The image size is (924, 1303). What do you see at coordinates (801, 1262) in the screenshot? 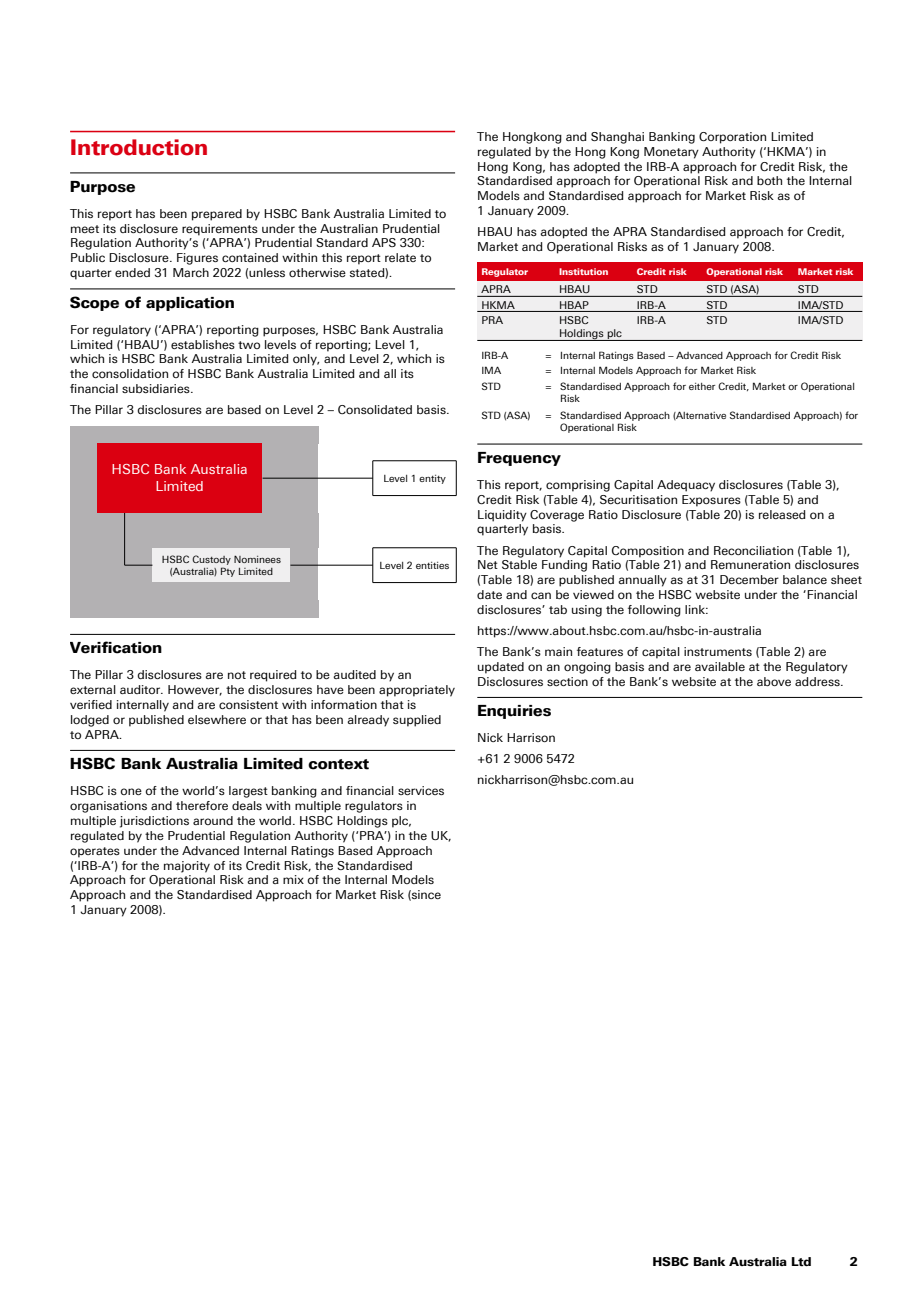
I see `Ltd` at bounding box center [801, 1262].
